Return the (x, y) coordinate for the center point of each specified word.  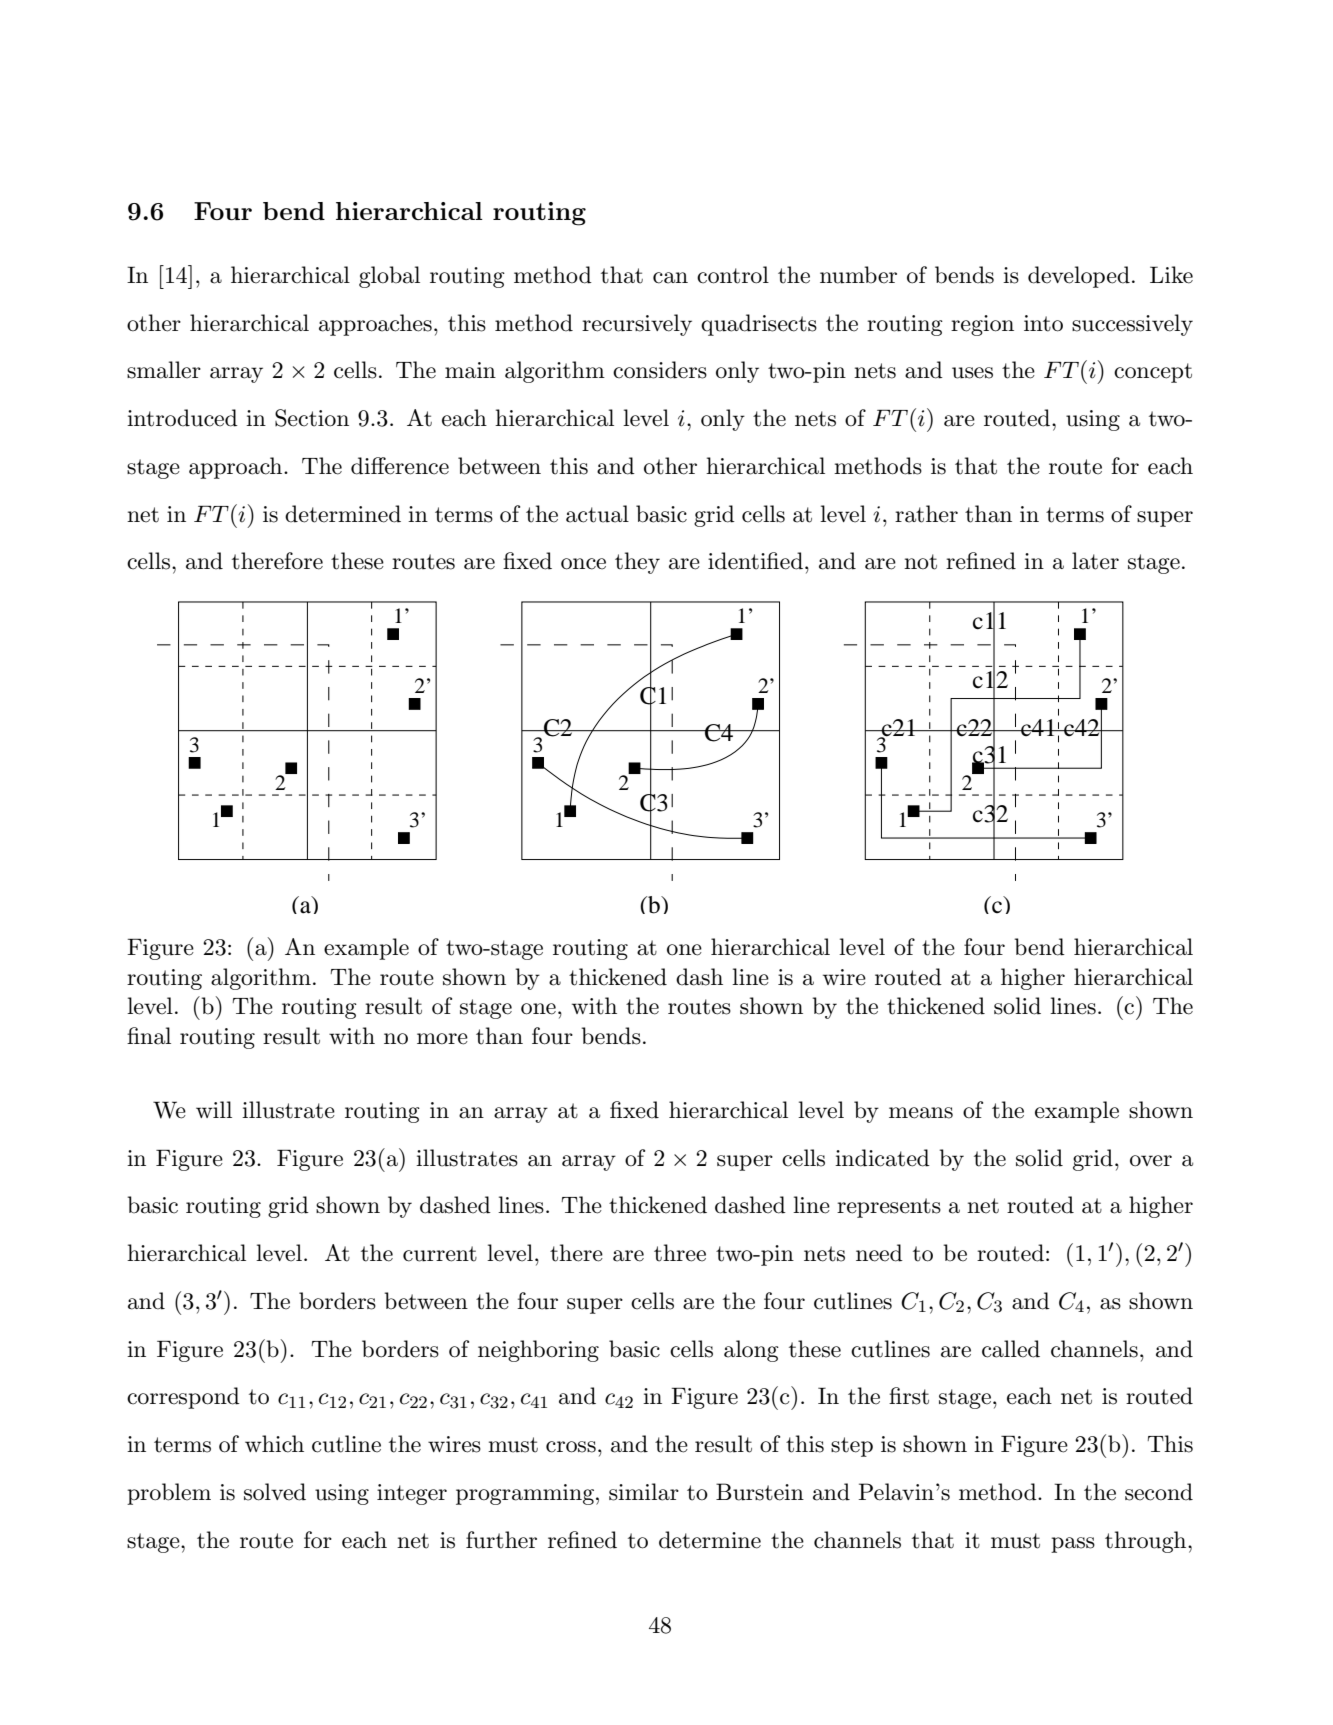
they (637, 563)
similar (644, 1492)
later (1095, 561)
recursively (637, 325)
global (389, 277)
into (1043, 323)
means (921, 1113)
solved (275, 1492)
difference (400, 466)
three (680, 1253)
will (214, 1109)
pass (1073, 1545)
